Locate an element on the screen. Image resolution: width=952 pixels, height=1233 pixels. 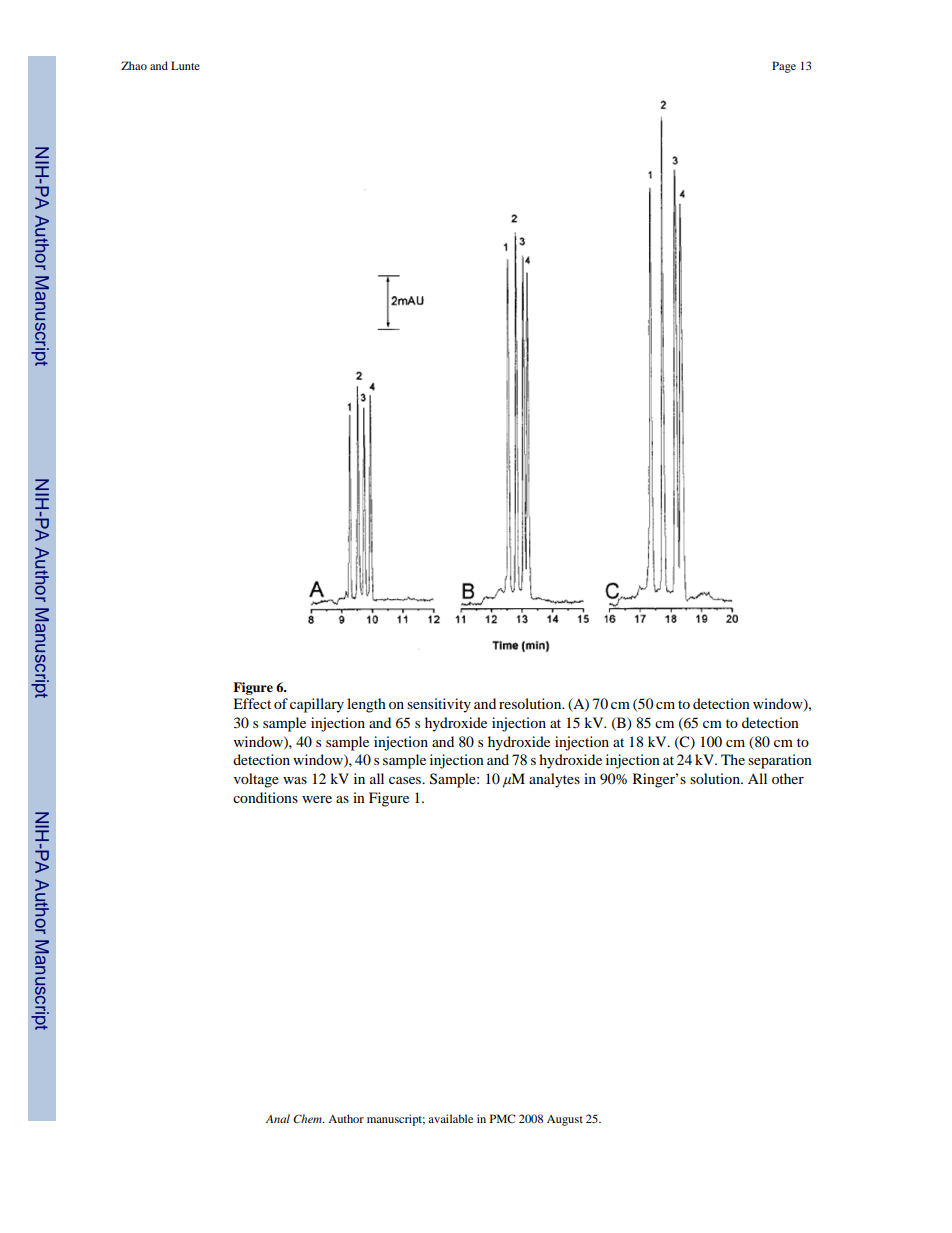
sensitivity is located at coordinates (439, 705).
